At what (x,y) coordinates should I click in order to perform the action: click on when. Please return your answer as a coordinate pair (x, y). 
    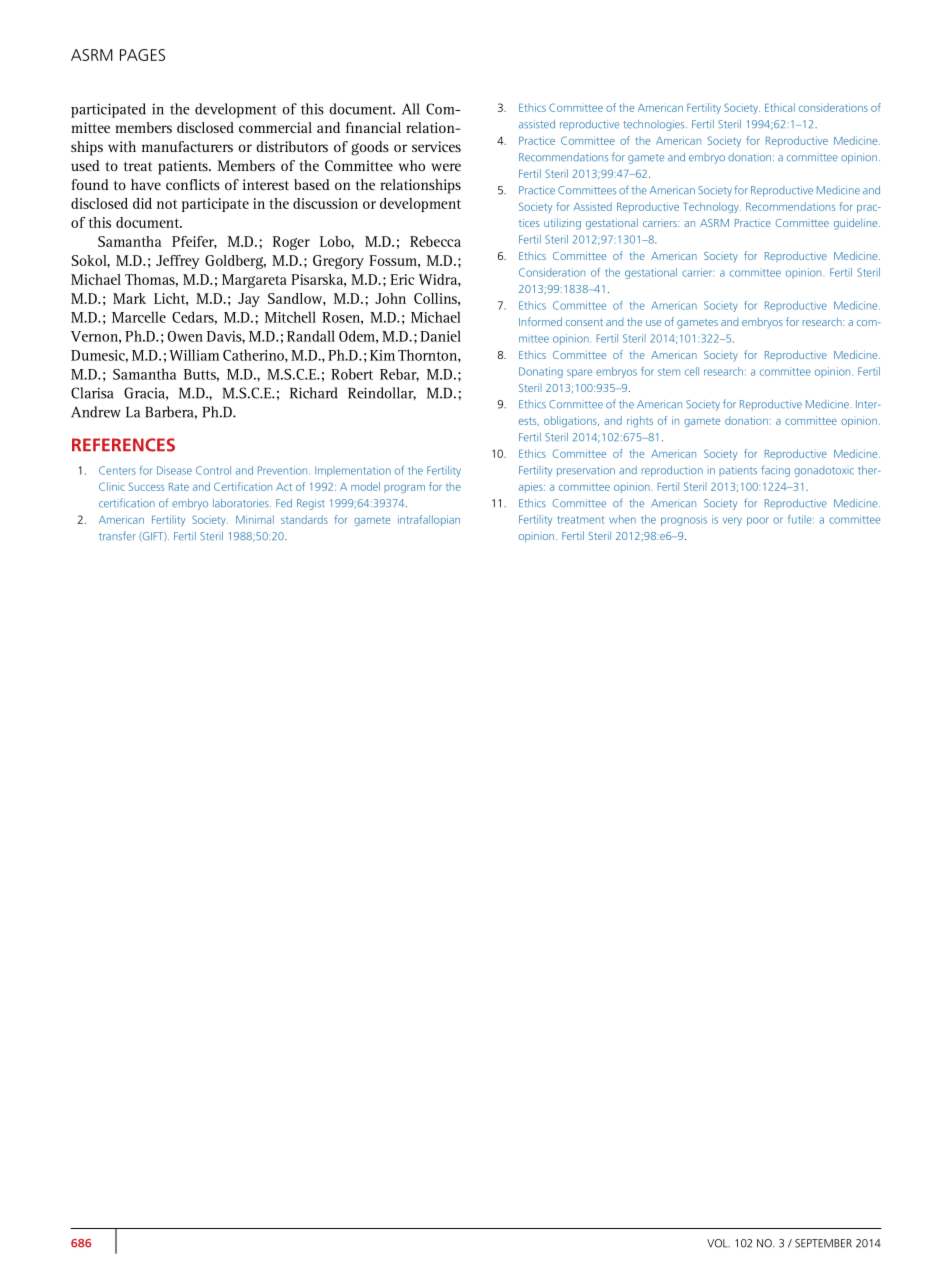
    Looking at the image, I should click on (622, 519).
